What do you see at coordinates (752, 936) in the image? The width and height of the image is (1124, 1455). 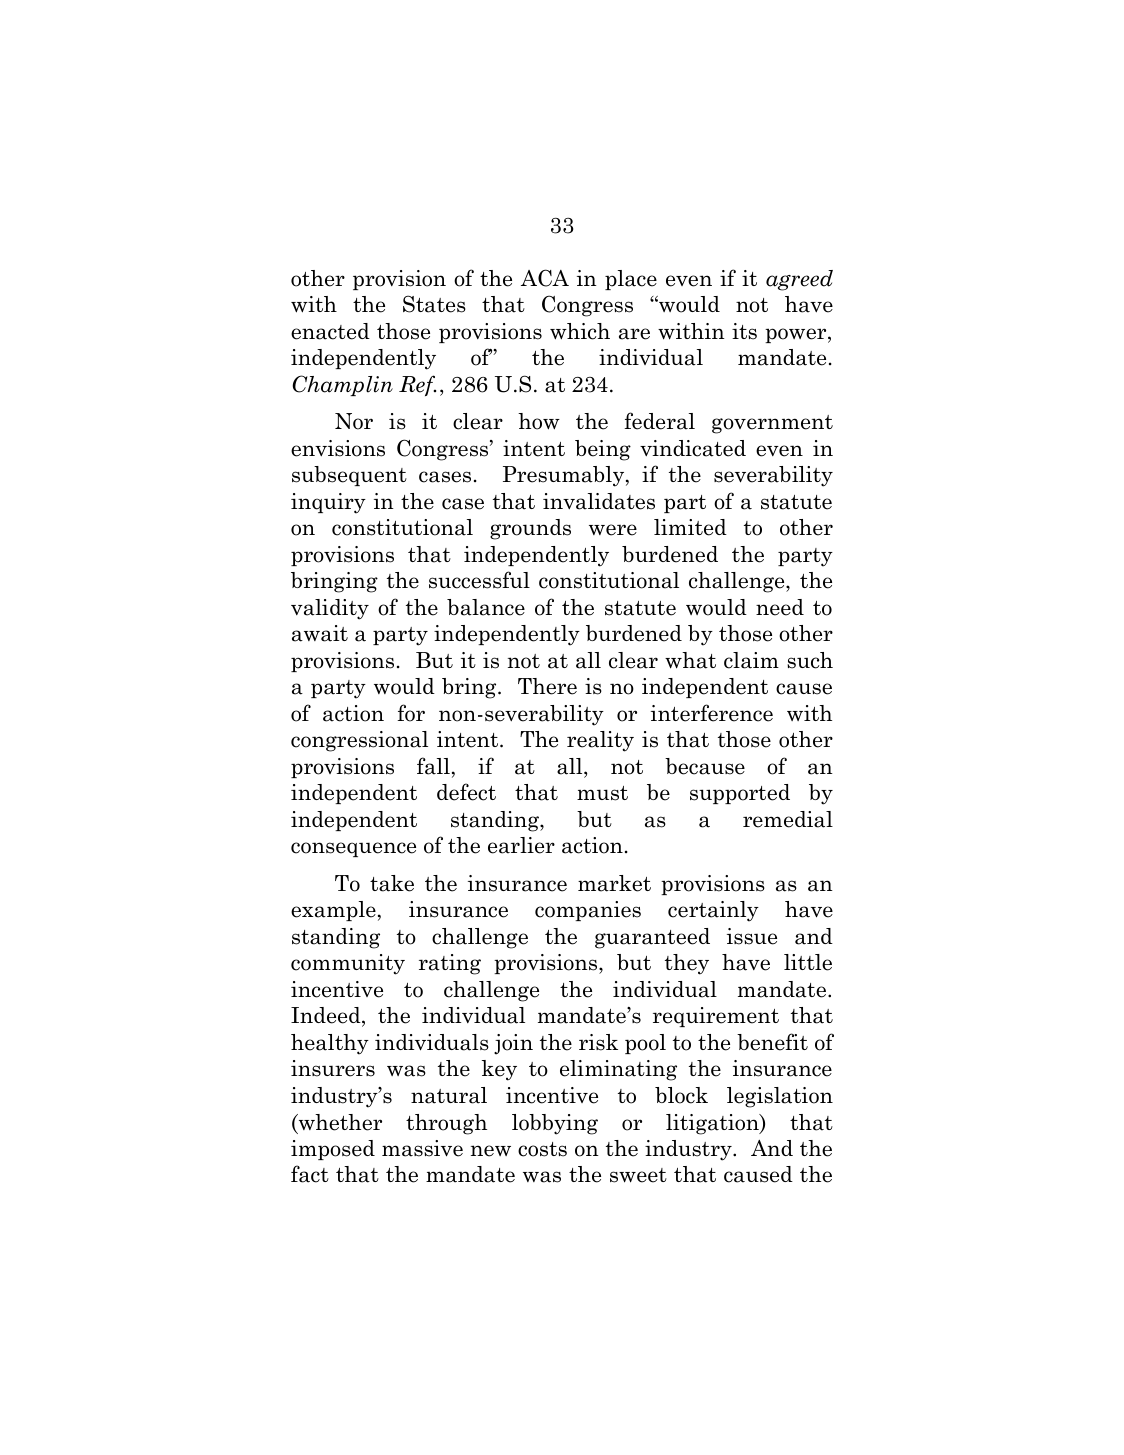 I see `issue` at bounding box center [752, 936].
